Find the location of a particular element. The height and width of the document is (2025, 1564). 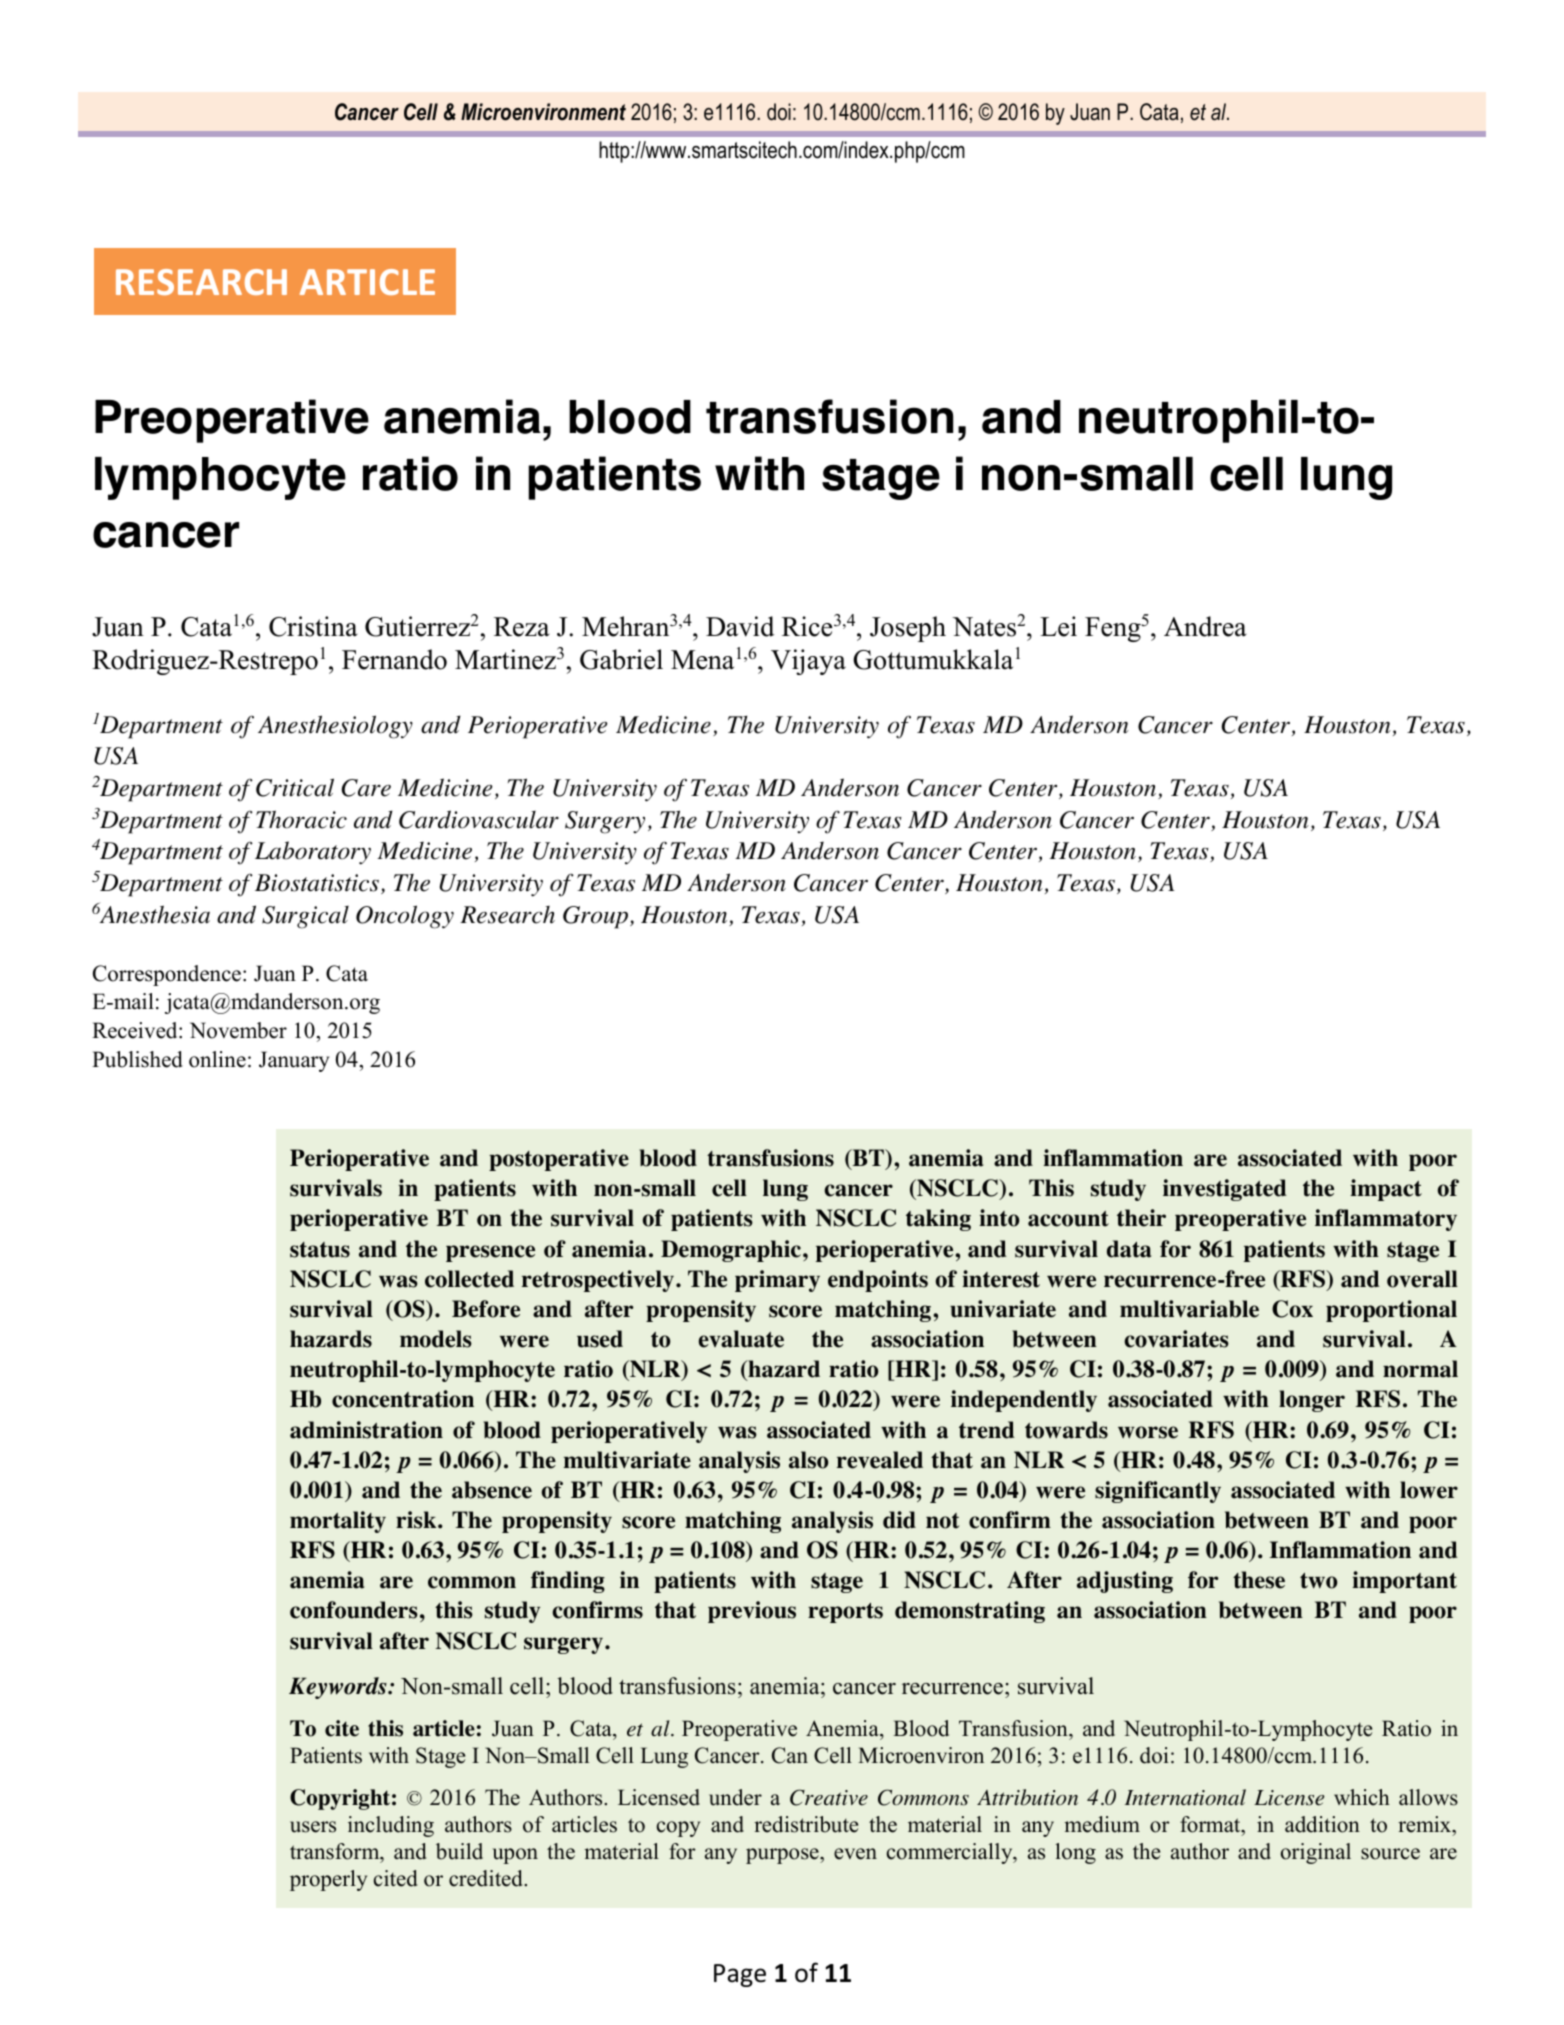

Page is located at coordinates (740, 1975).
